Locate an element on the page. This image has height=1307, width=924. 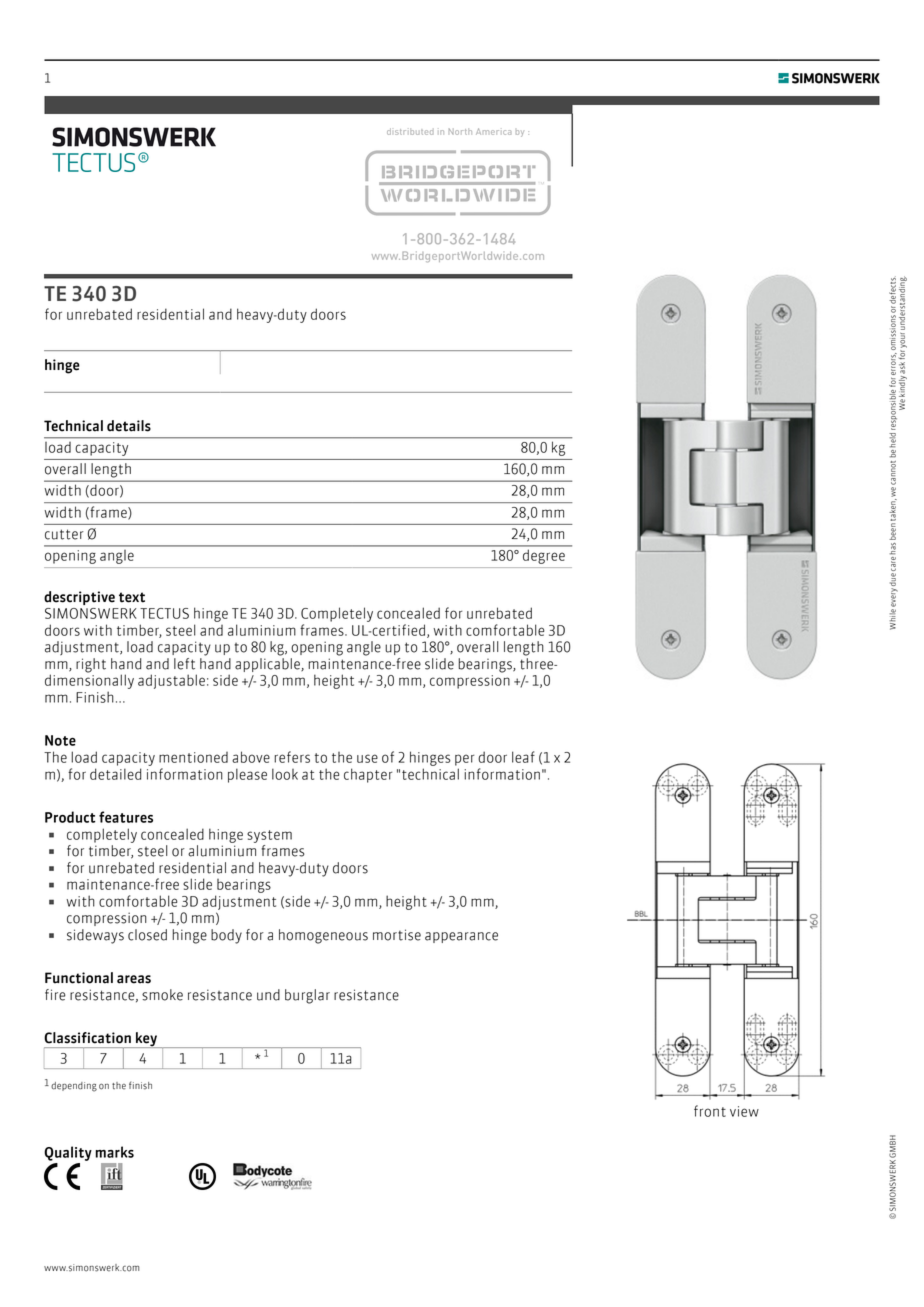
leaf is located at coordinates (523, 757).
